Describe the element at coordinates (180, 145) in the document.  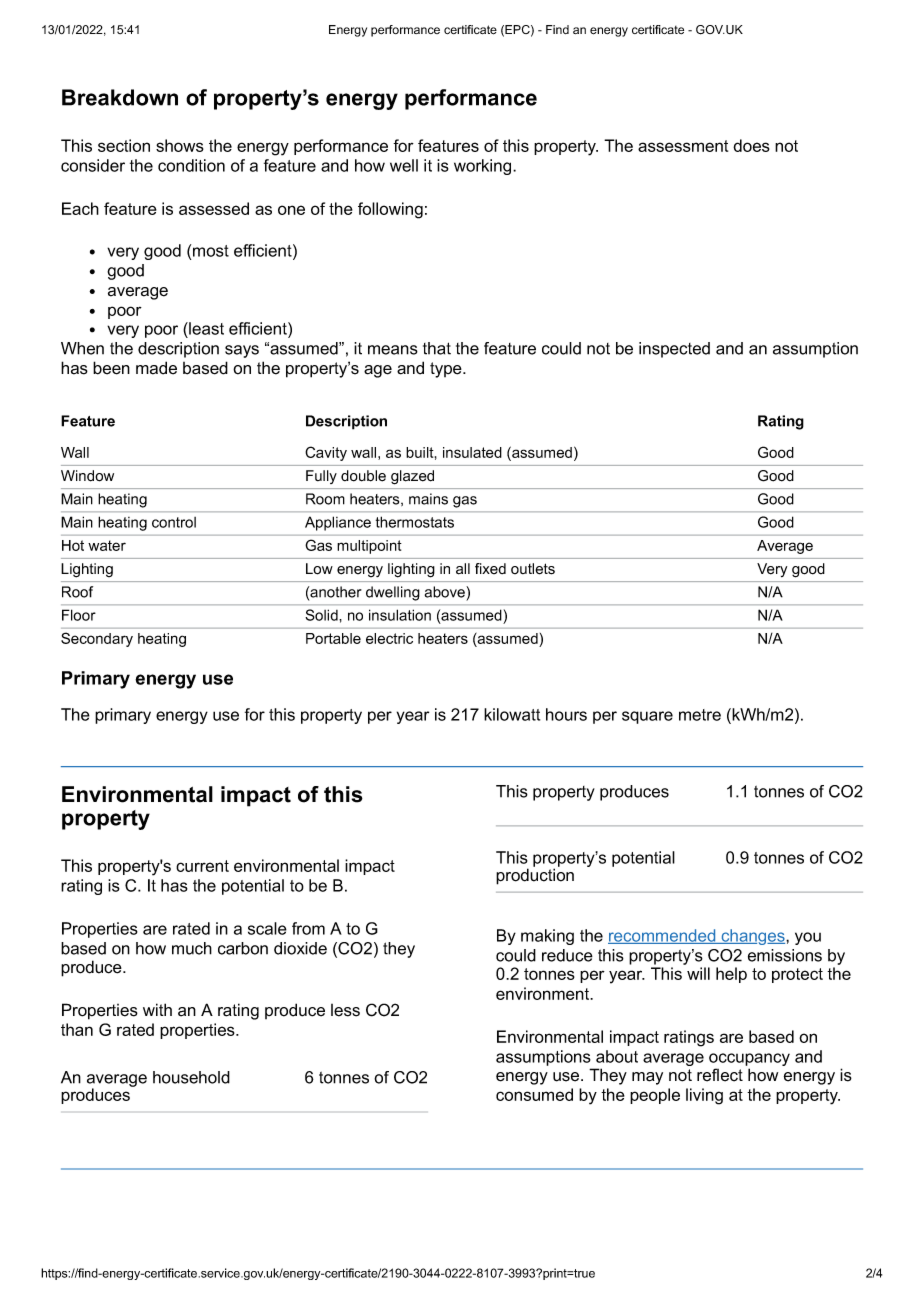
I see `shows` at that location.
